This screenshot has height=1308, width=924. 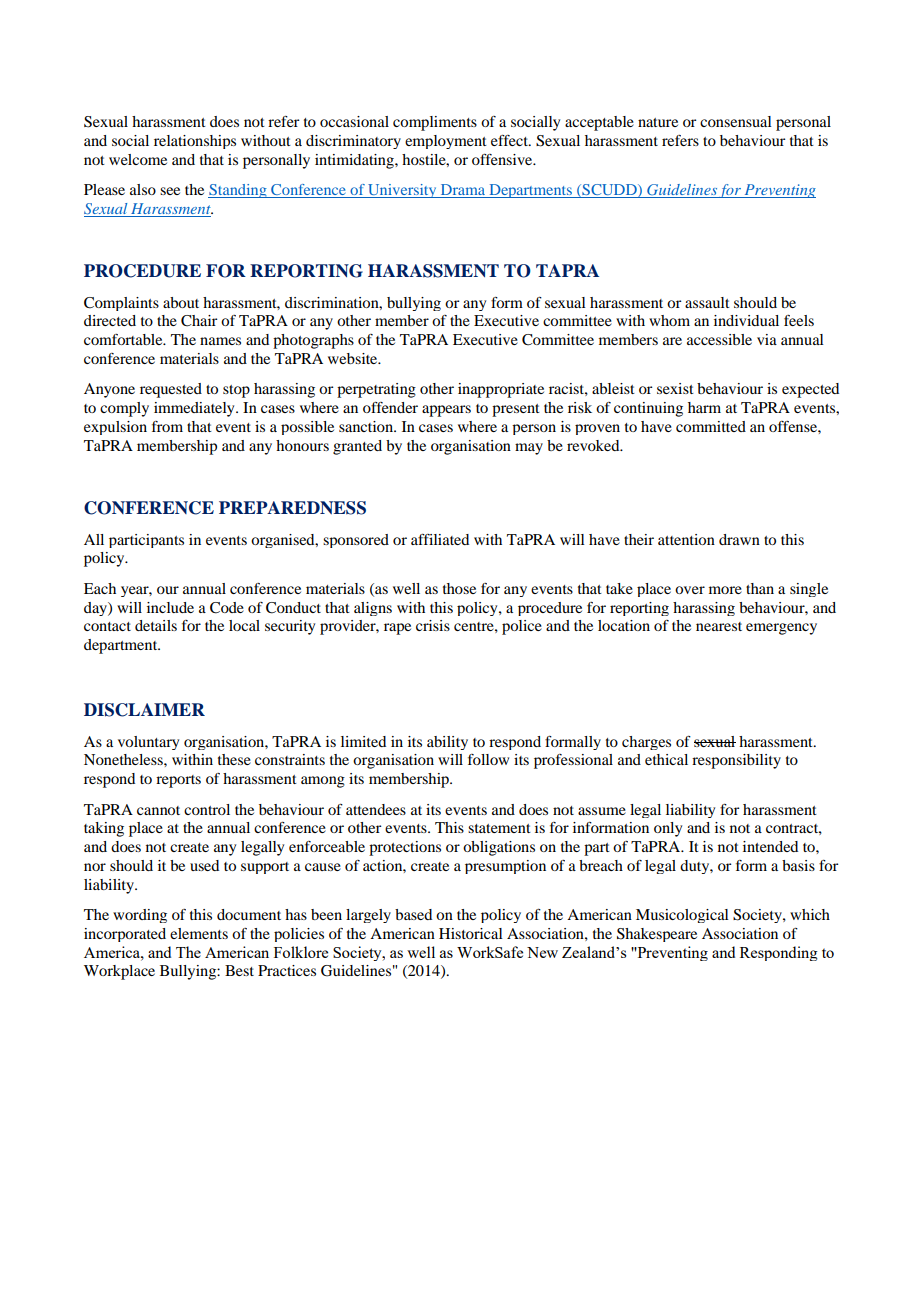 What do you see at coordinates (199, 933) in the screenshot?
I see `elements` at bounding box center [199, 933].
